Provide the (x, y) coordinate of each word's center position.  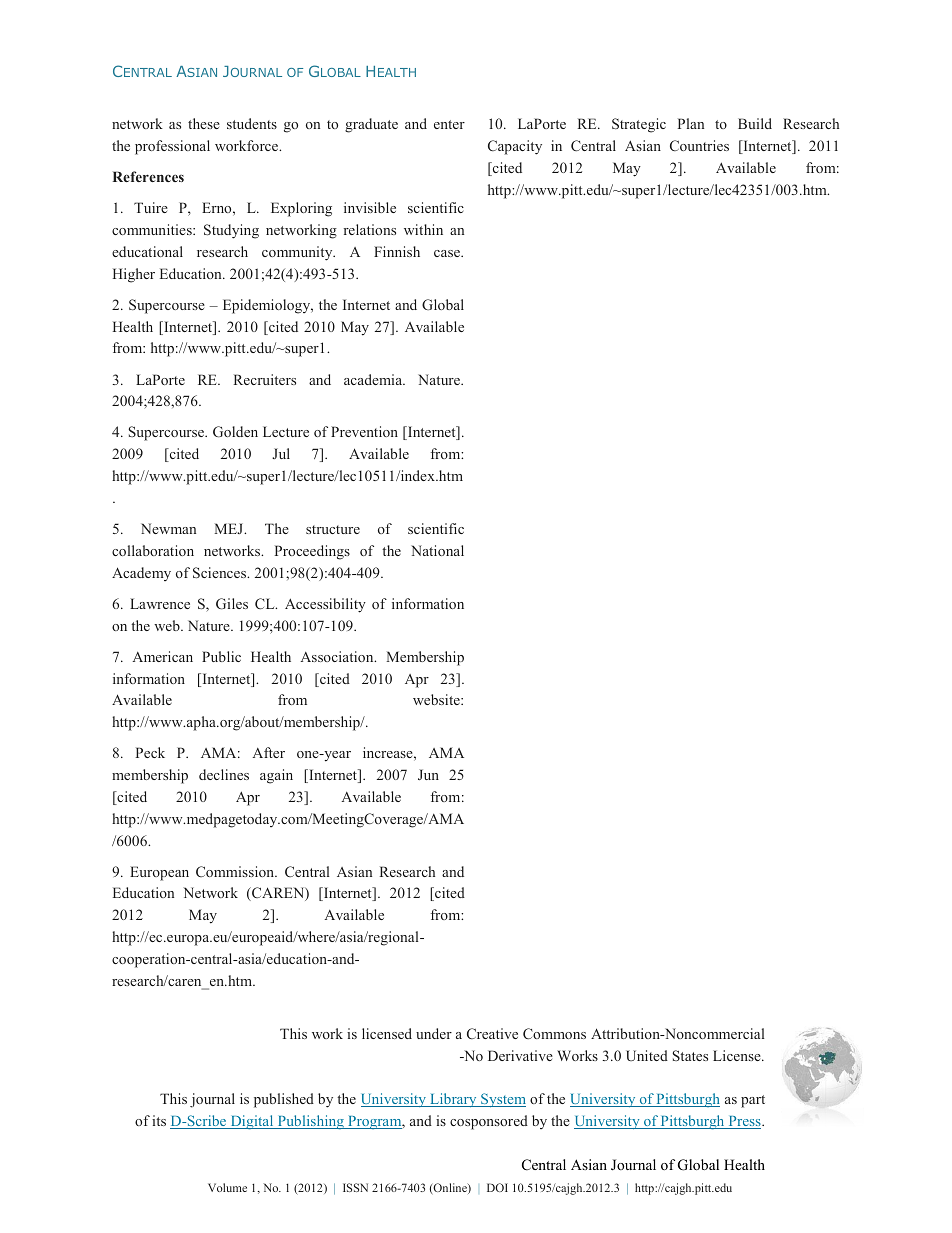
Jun (428, 774)
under (434, 1033)
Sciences (220, 572)
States (690, 1055)
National (437, 550)
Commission (236, 871)
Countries (699, 145)
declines (224, 774)
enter (449, 124)
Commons (554, 1033)
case (448, 253)
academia (374, 379)
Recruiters (265, 379)
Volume (227, 1187)
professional (172, 147)
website (437, 699)
